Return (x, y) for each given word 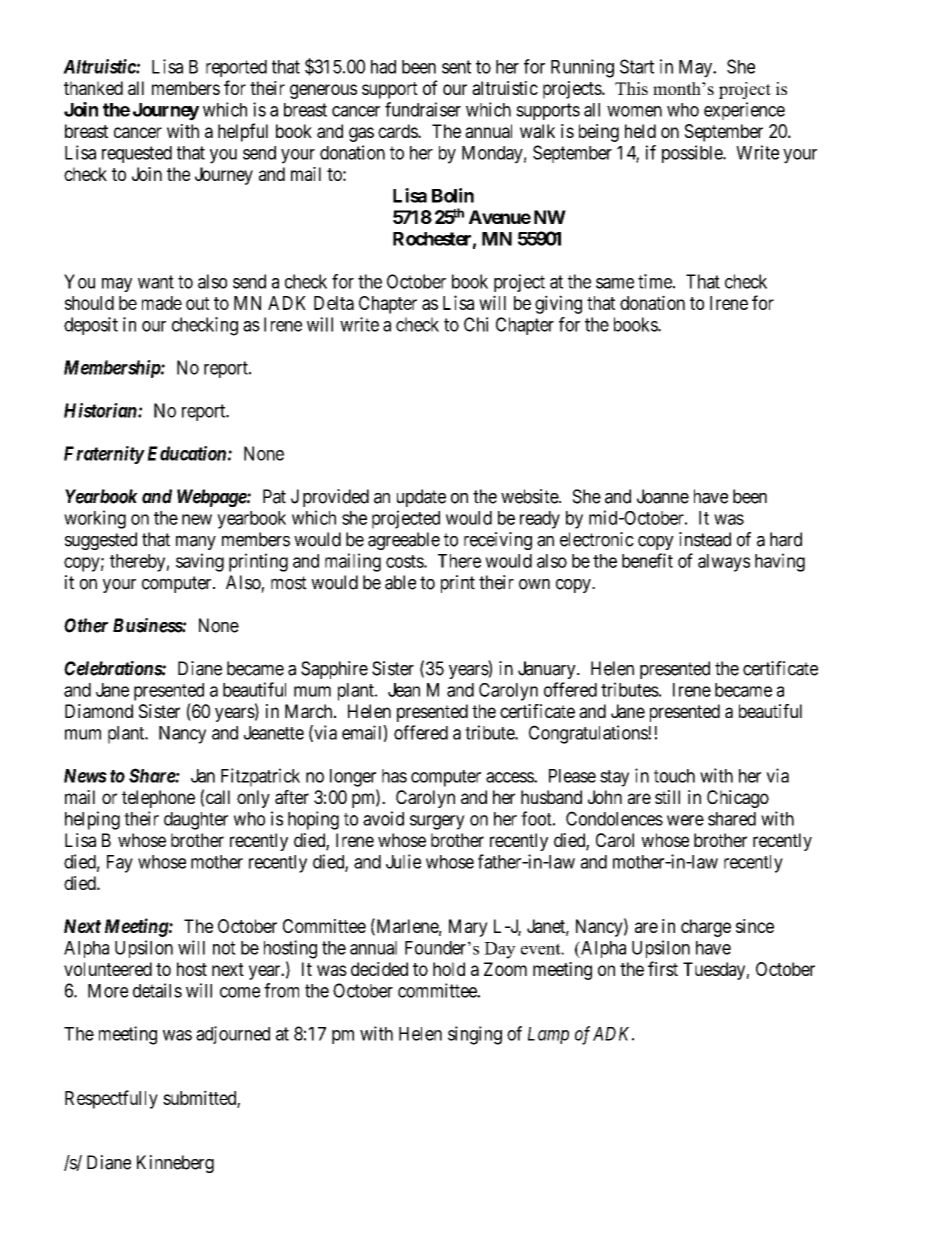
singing (475, 1035)
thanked (93, 88)
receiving (498, 541)
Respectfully (111, 1099)
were (685, 820)
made (162, 303)
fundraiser (423, 109)
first (663, 968)
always (724, 563)
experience (744, 111)
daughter (196, 821)
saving (200, 562)
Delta (334, 303)
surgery (437, 822)
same (615, 283)
